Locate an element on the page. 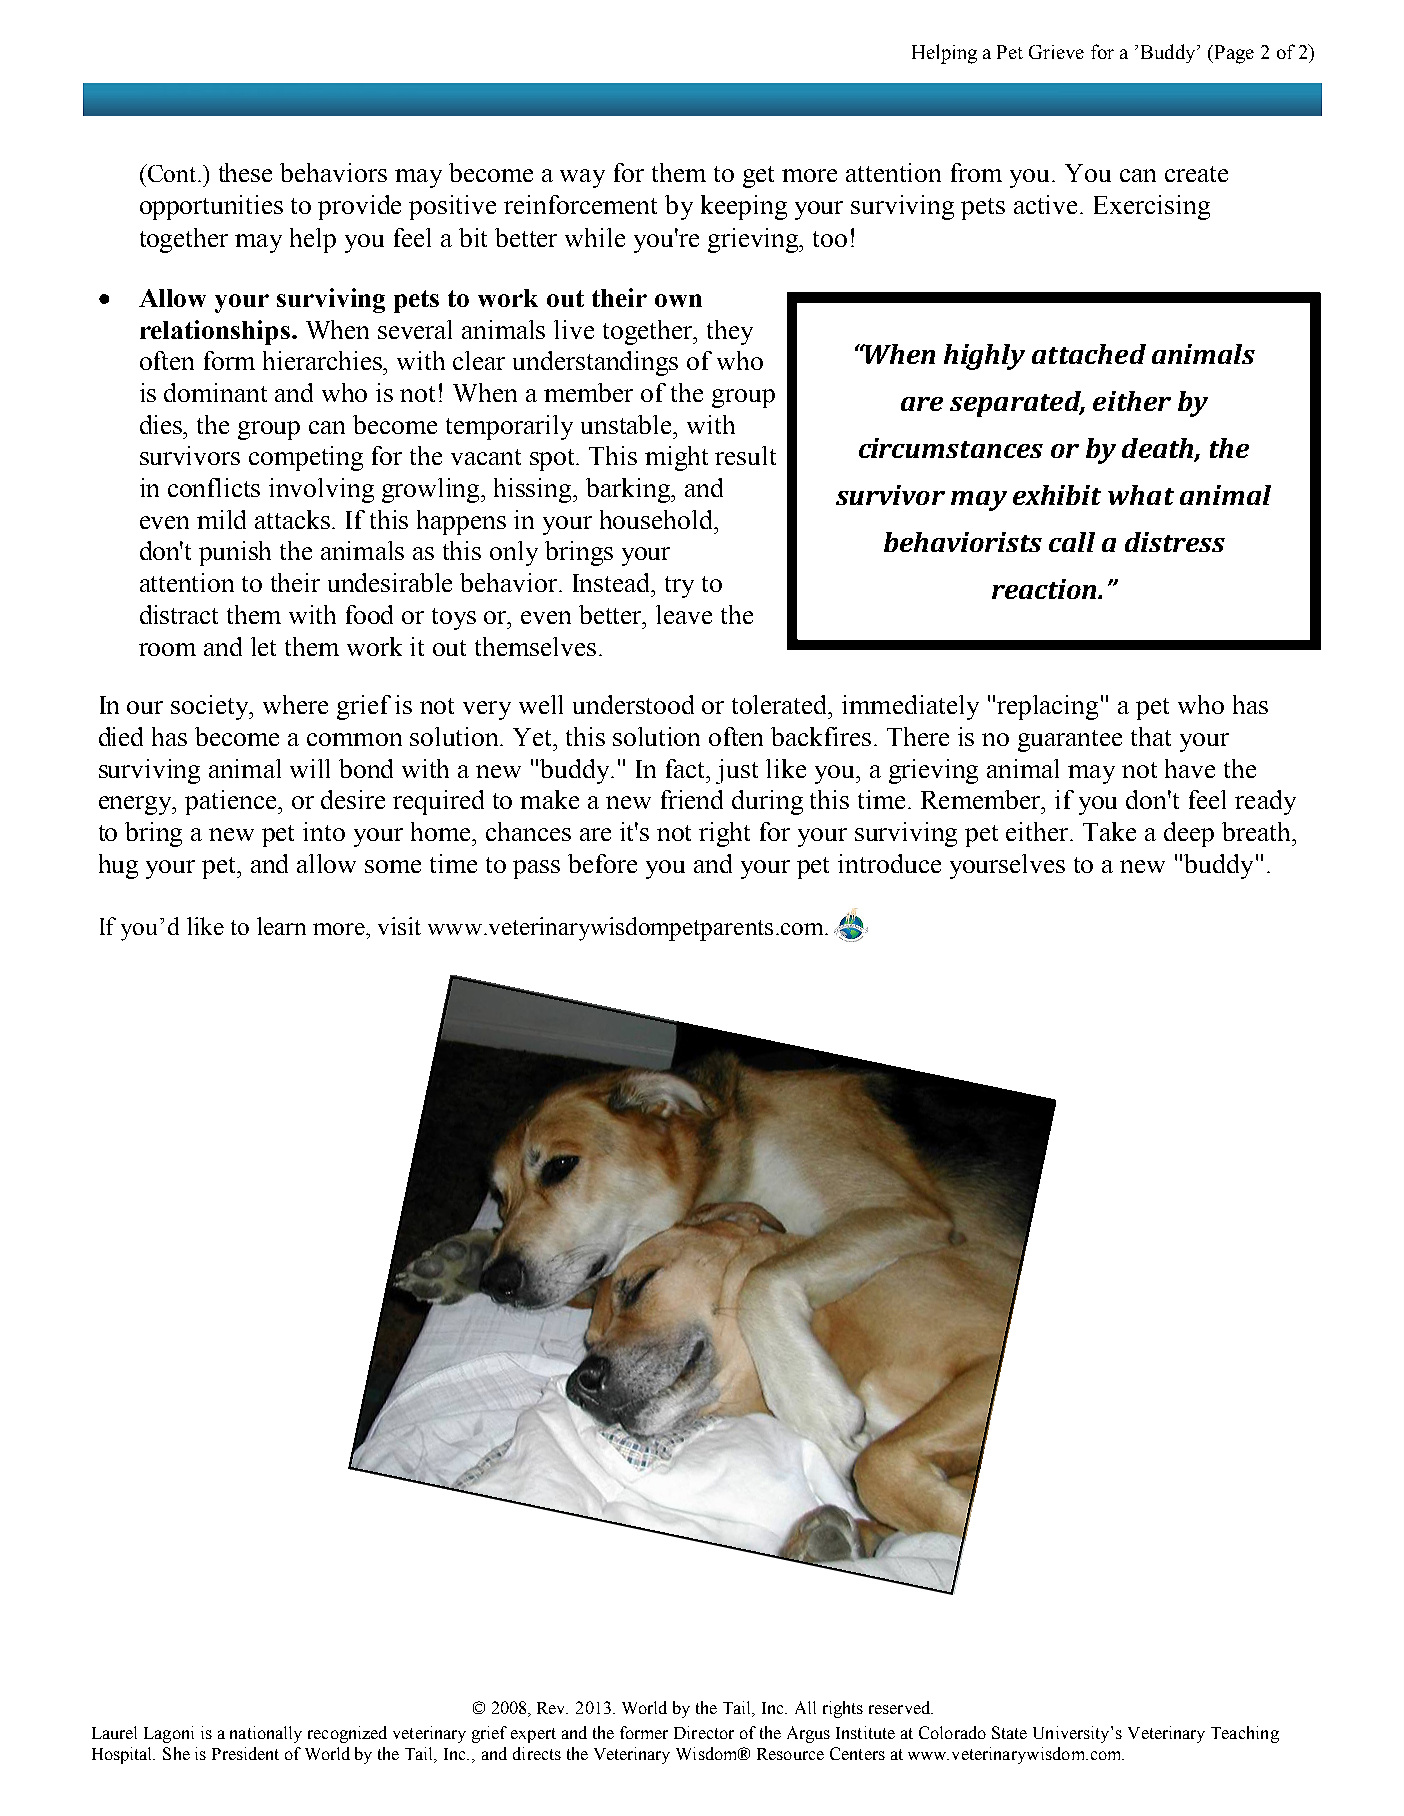  these is located at coordinates (245, 172).
